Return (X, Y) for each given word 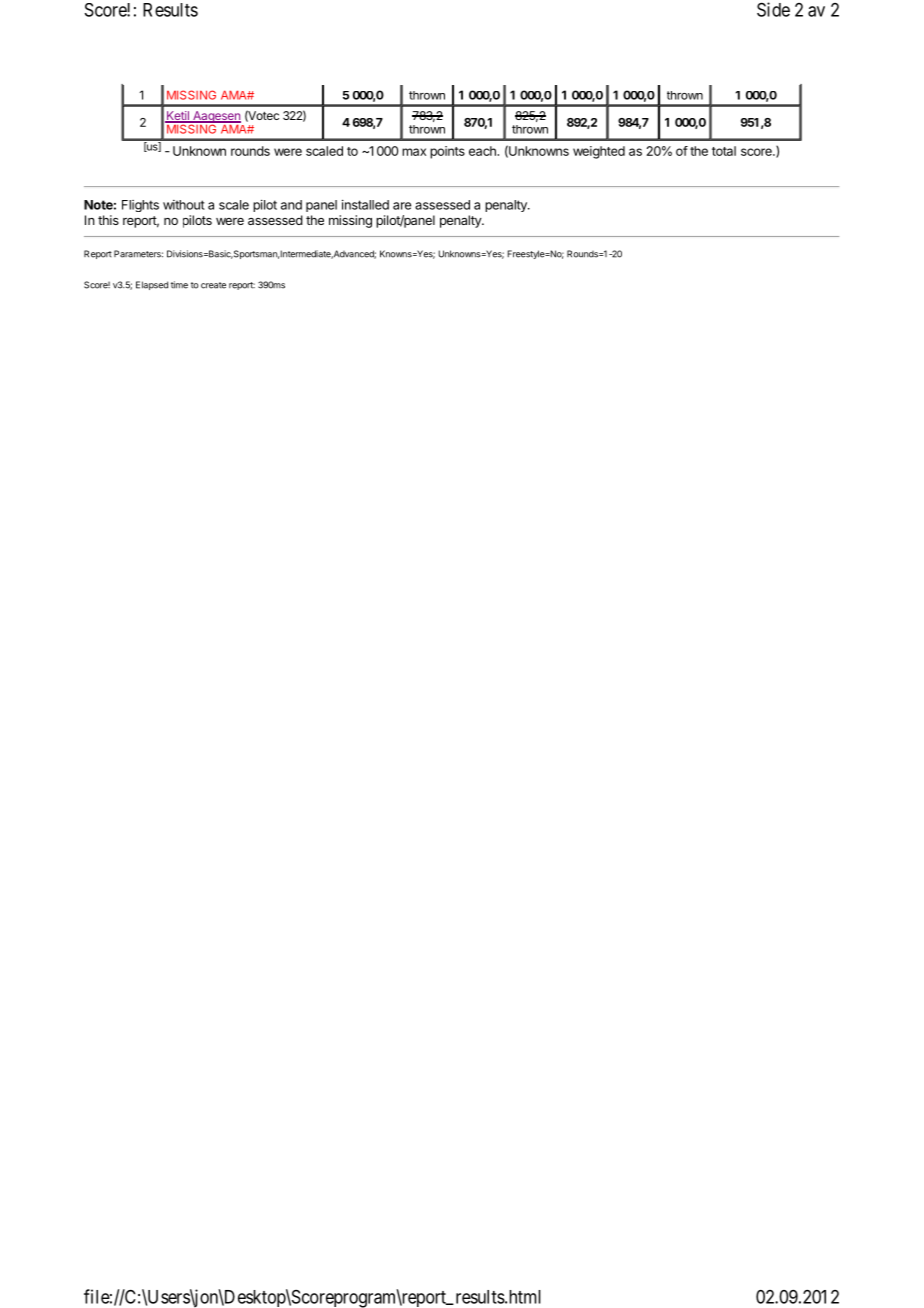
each (483, 151)
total (724, 151)
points (447, 152)
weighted (599, 152)
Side (773, 9)
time (179, 285)
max (414, 152)
